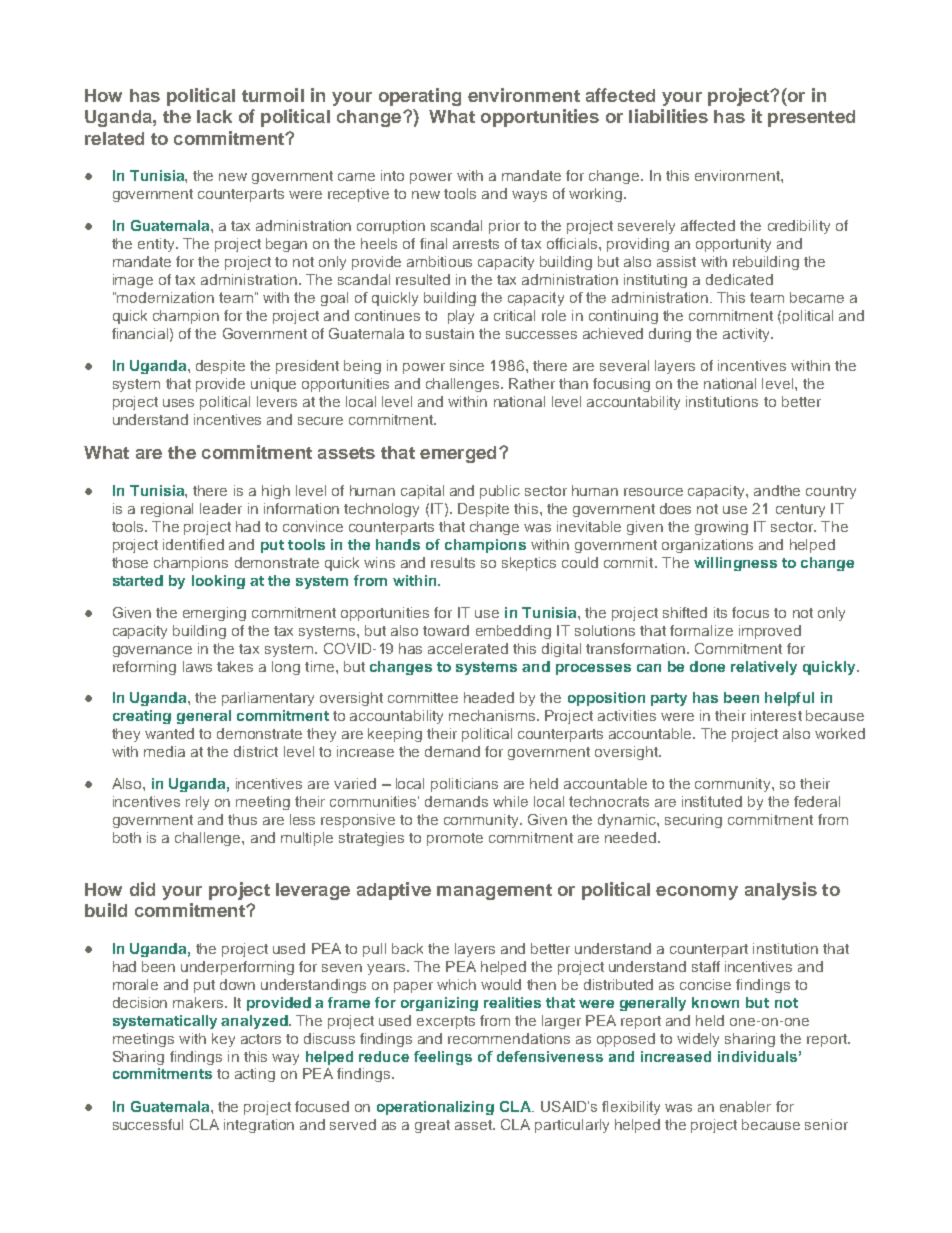  I want to click on activity, so click(747, 335).
